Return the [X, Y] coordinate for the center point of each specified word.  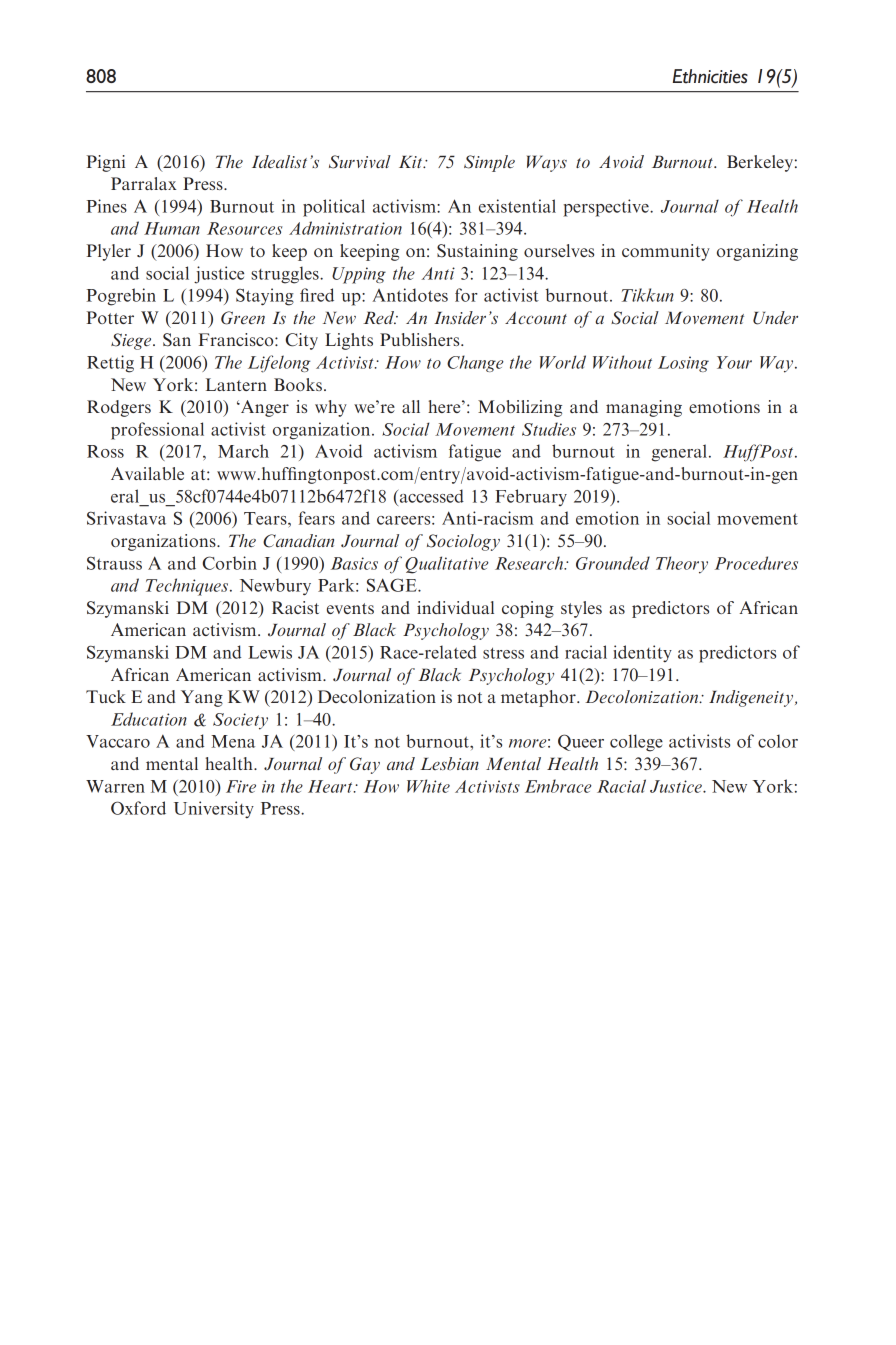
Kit [412, 162]
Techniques [188, 587]
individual [455, 607]
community [666, 252]
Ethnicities [710, 76]
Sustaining [477, 252]
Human [172, 228]
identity [642, 653]
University [214, 809]
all [411, 406]
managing [644, 408]
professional [157, 431]
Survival [360, 162]
